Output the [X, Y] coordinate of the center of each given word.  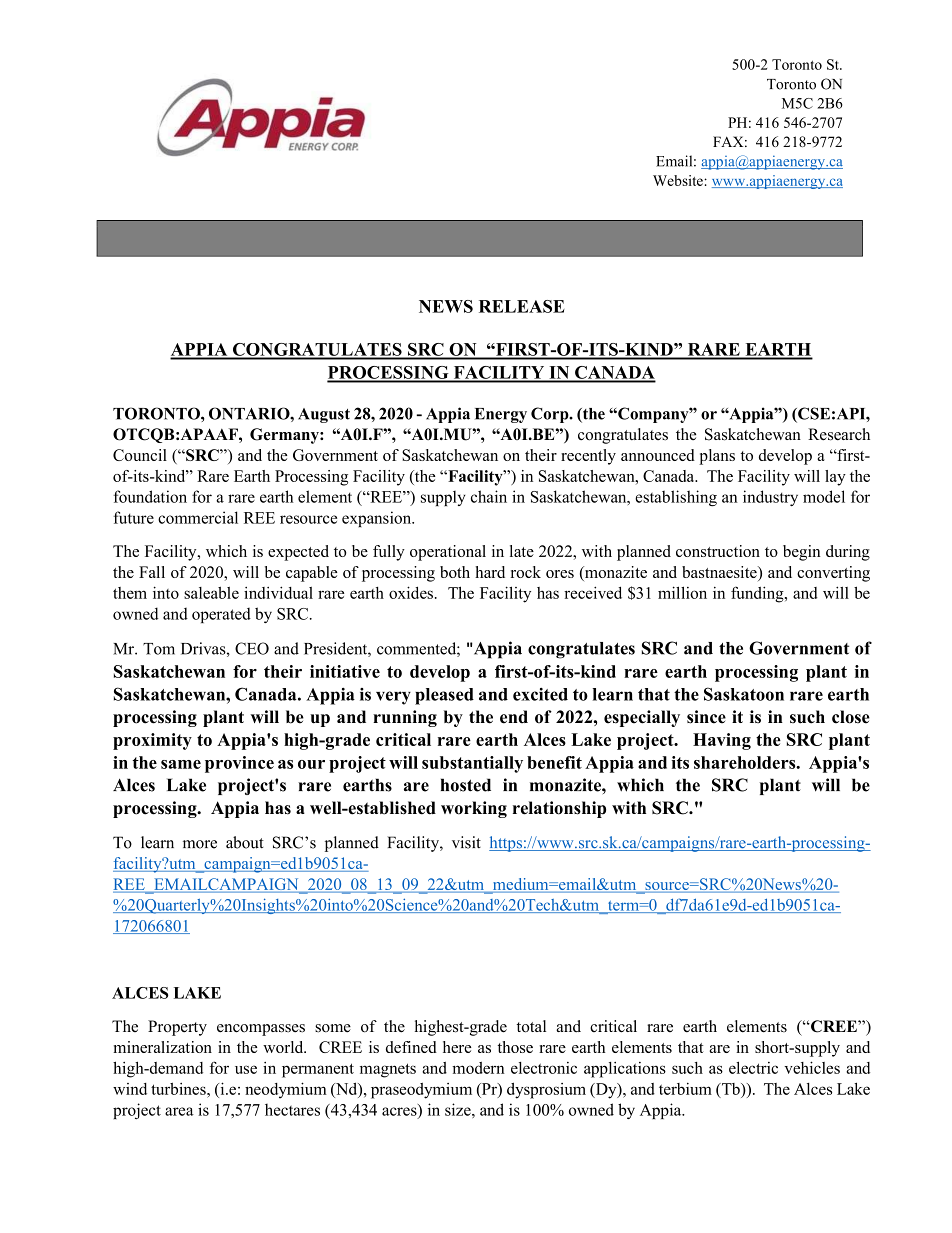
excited [540, 694]
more [200, 844]
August [324, 415]
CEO [252, 648]
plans [717, 457]
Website [679, 180]
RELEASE [522, 306]
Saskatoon [744, 694]
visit [466, 842]
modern [478, 1068]
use [246, 1069]
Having [722, 741]
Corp [551, 415]
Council [140, 455]
